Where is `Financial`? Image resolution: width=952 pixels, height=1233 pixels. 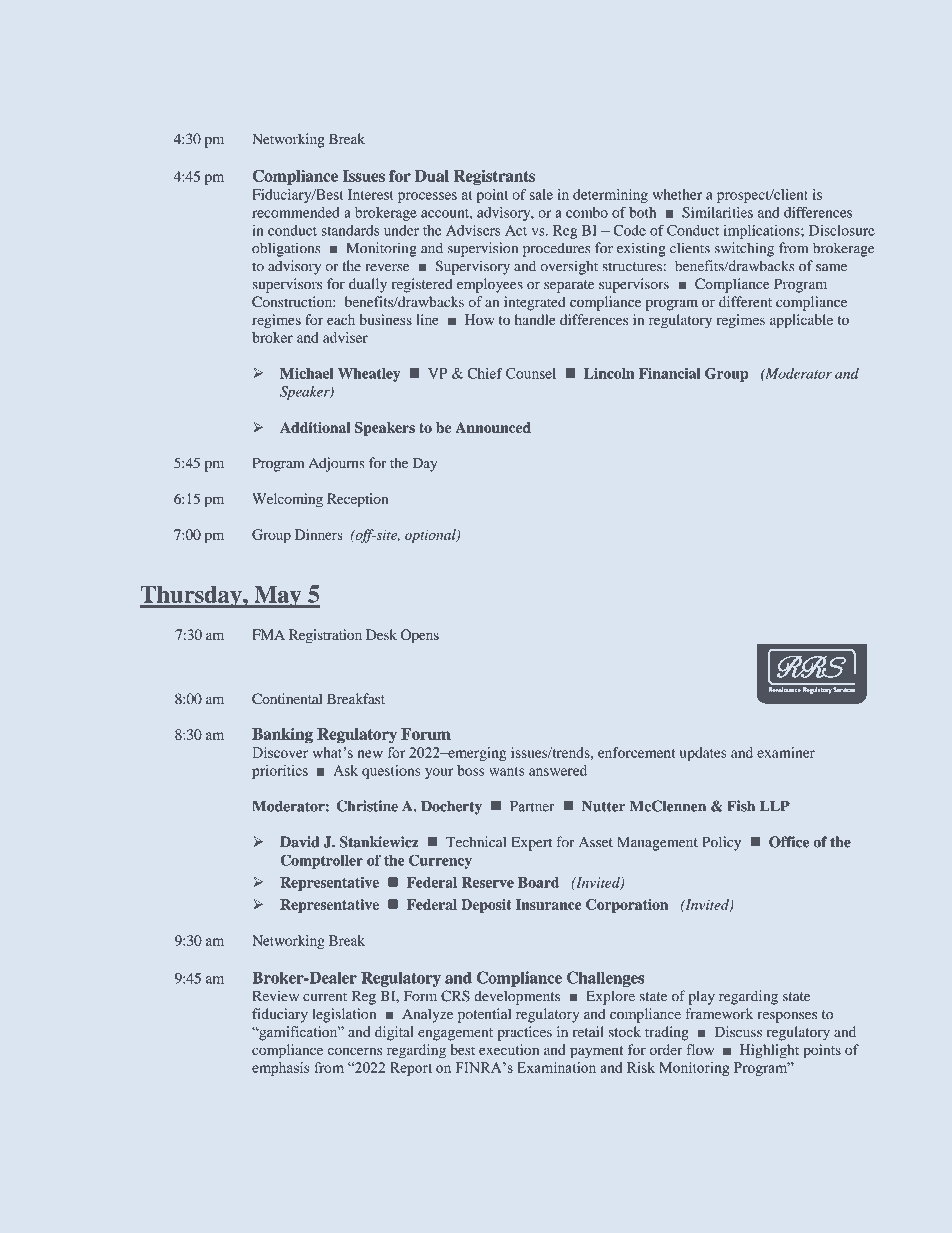 Financial is located at coordinates (670, 373).
